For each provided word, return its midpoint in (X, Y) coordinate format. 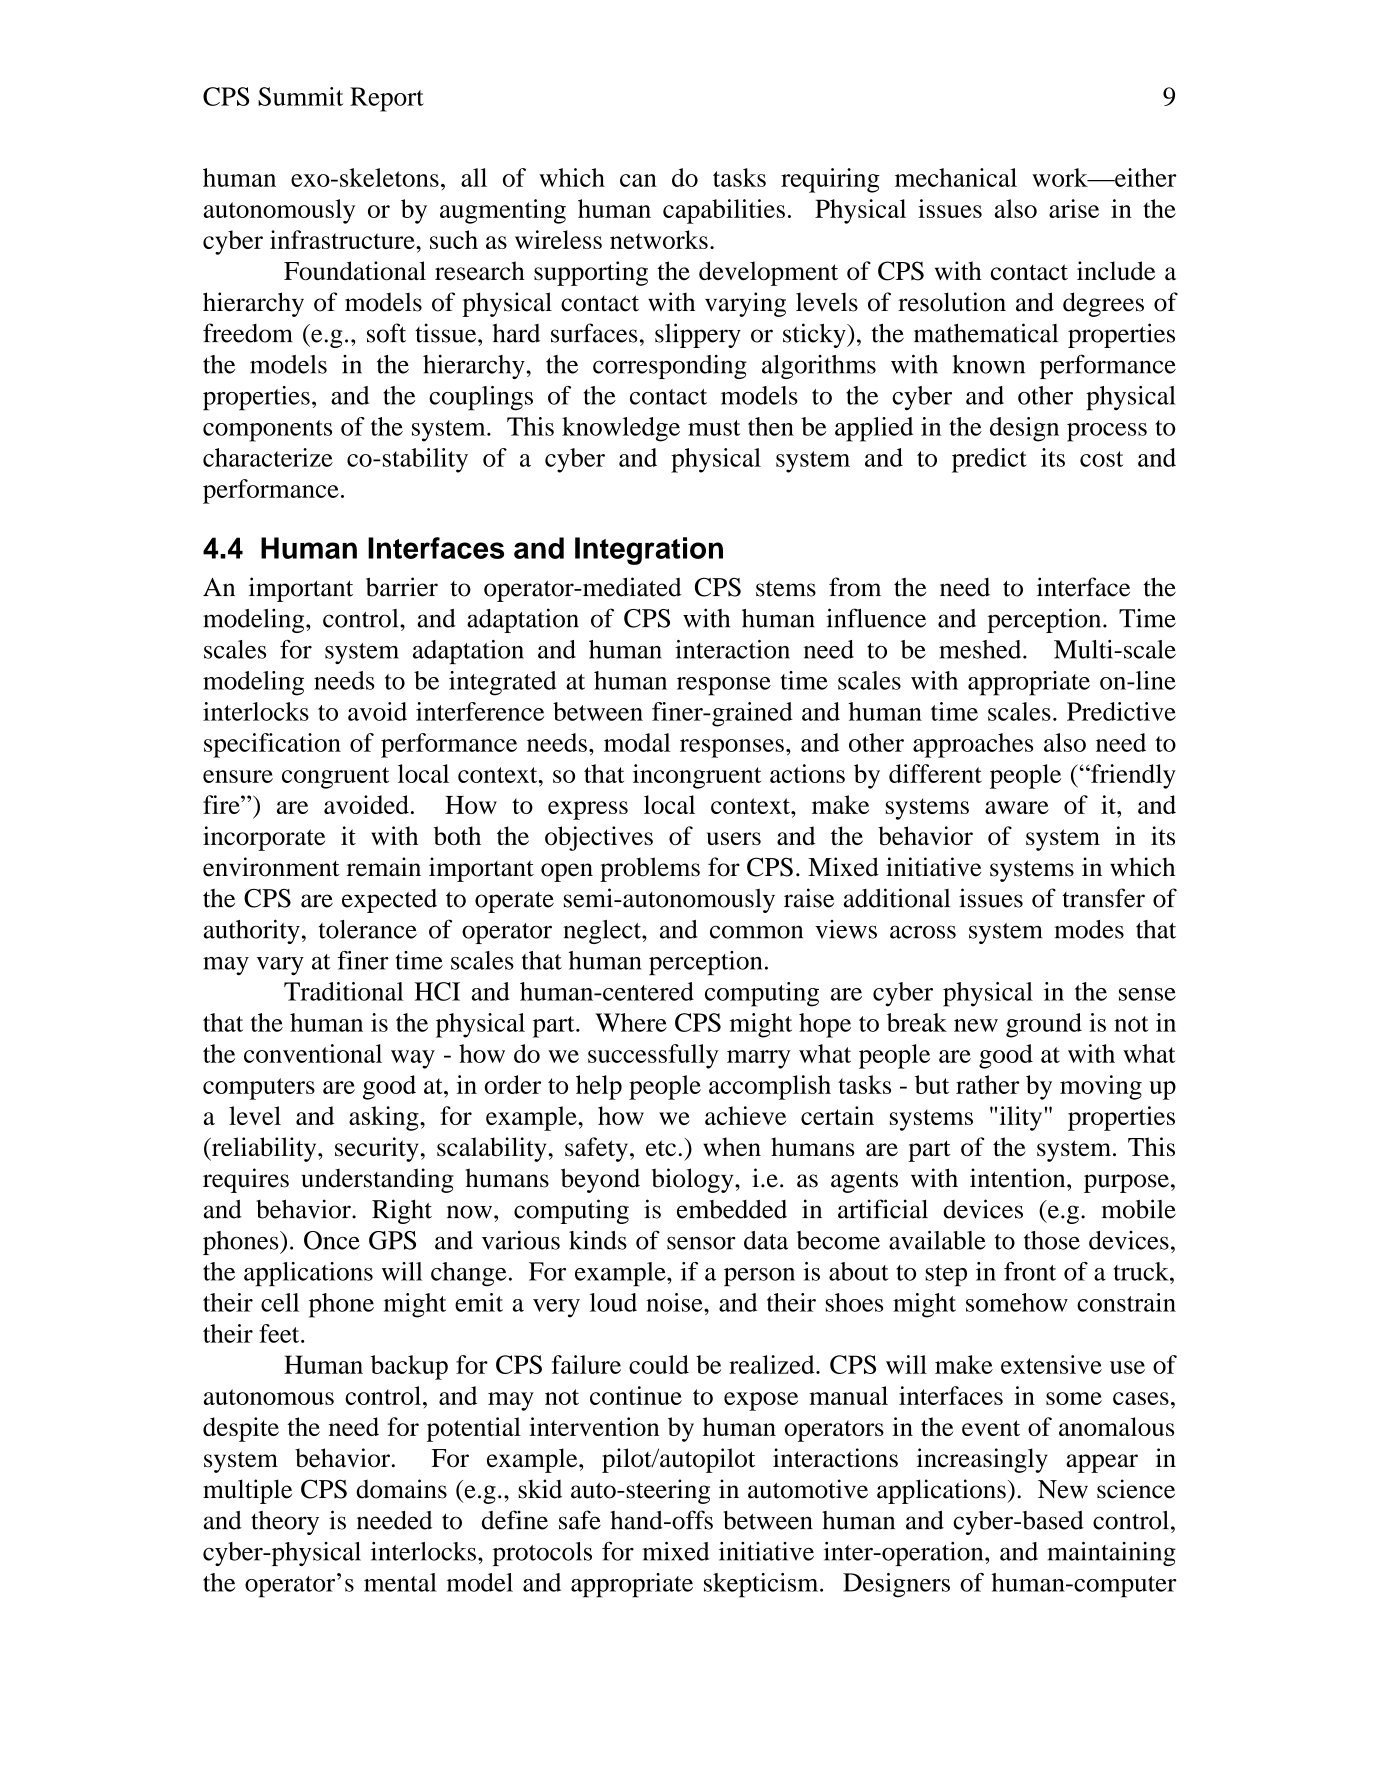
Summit (300, 96)
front (1030, 1271)
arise (1074, 208)
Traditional (344, 991)
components (267, 431)
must (714, 428)
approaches (973, 745)
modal (637, 742)
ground (1044, 1025)
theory (285, 1523)
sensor (701, 1243)
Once (332, 1240)
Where (631, 1022)
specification (272, 745)
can (638, 180)
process (1107, 432)
